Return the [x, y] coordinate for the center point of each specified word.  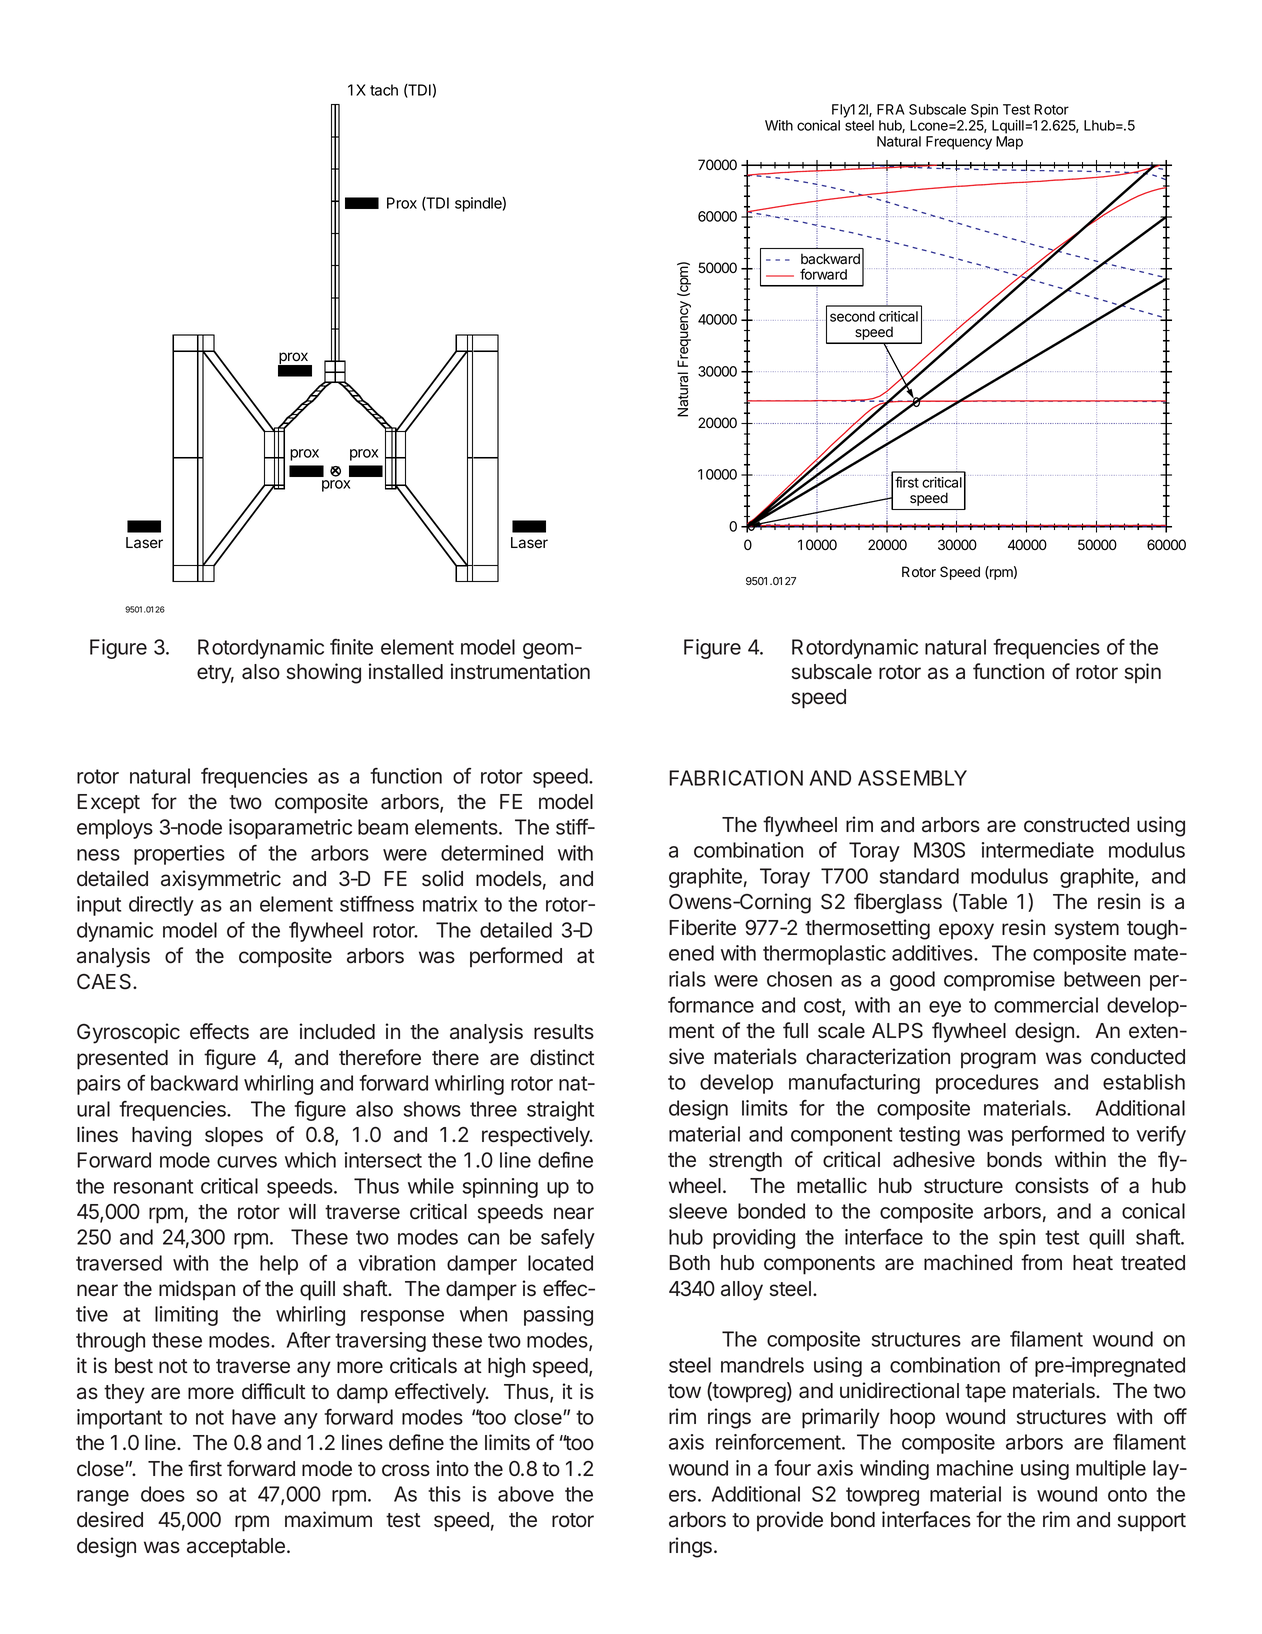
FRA [891, 109]
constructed [1076, 825]
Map [1009, 143]
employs [115, 829]
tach [384, 90]
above [526, 1494]
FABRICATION [736, 778]
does [163, 1494]
